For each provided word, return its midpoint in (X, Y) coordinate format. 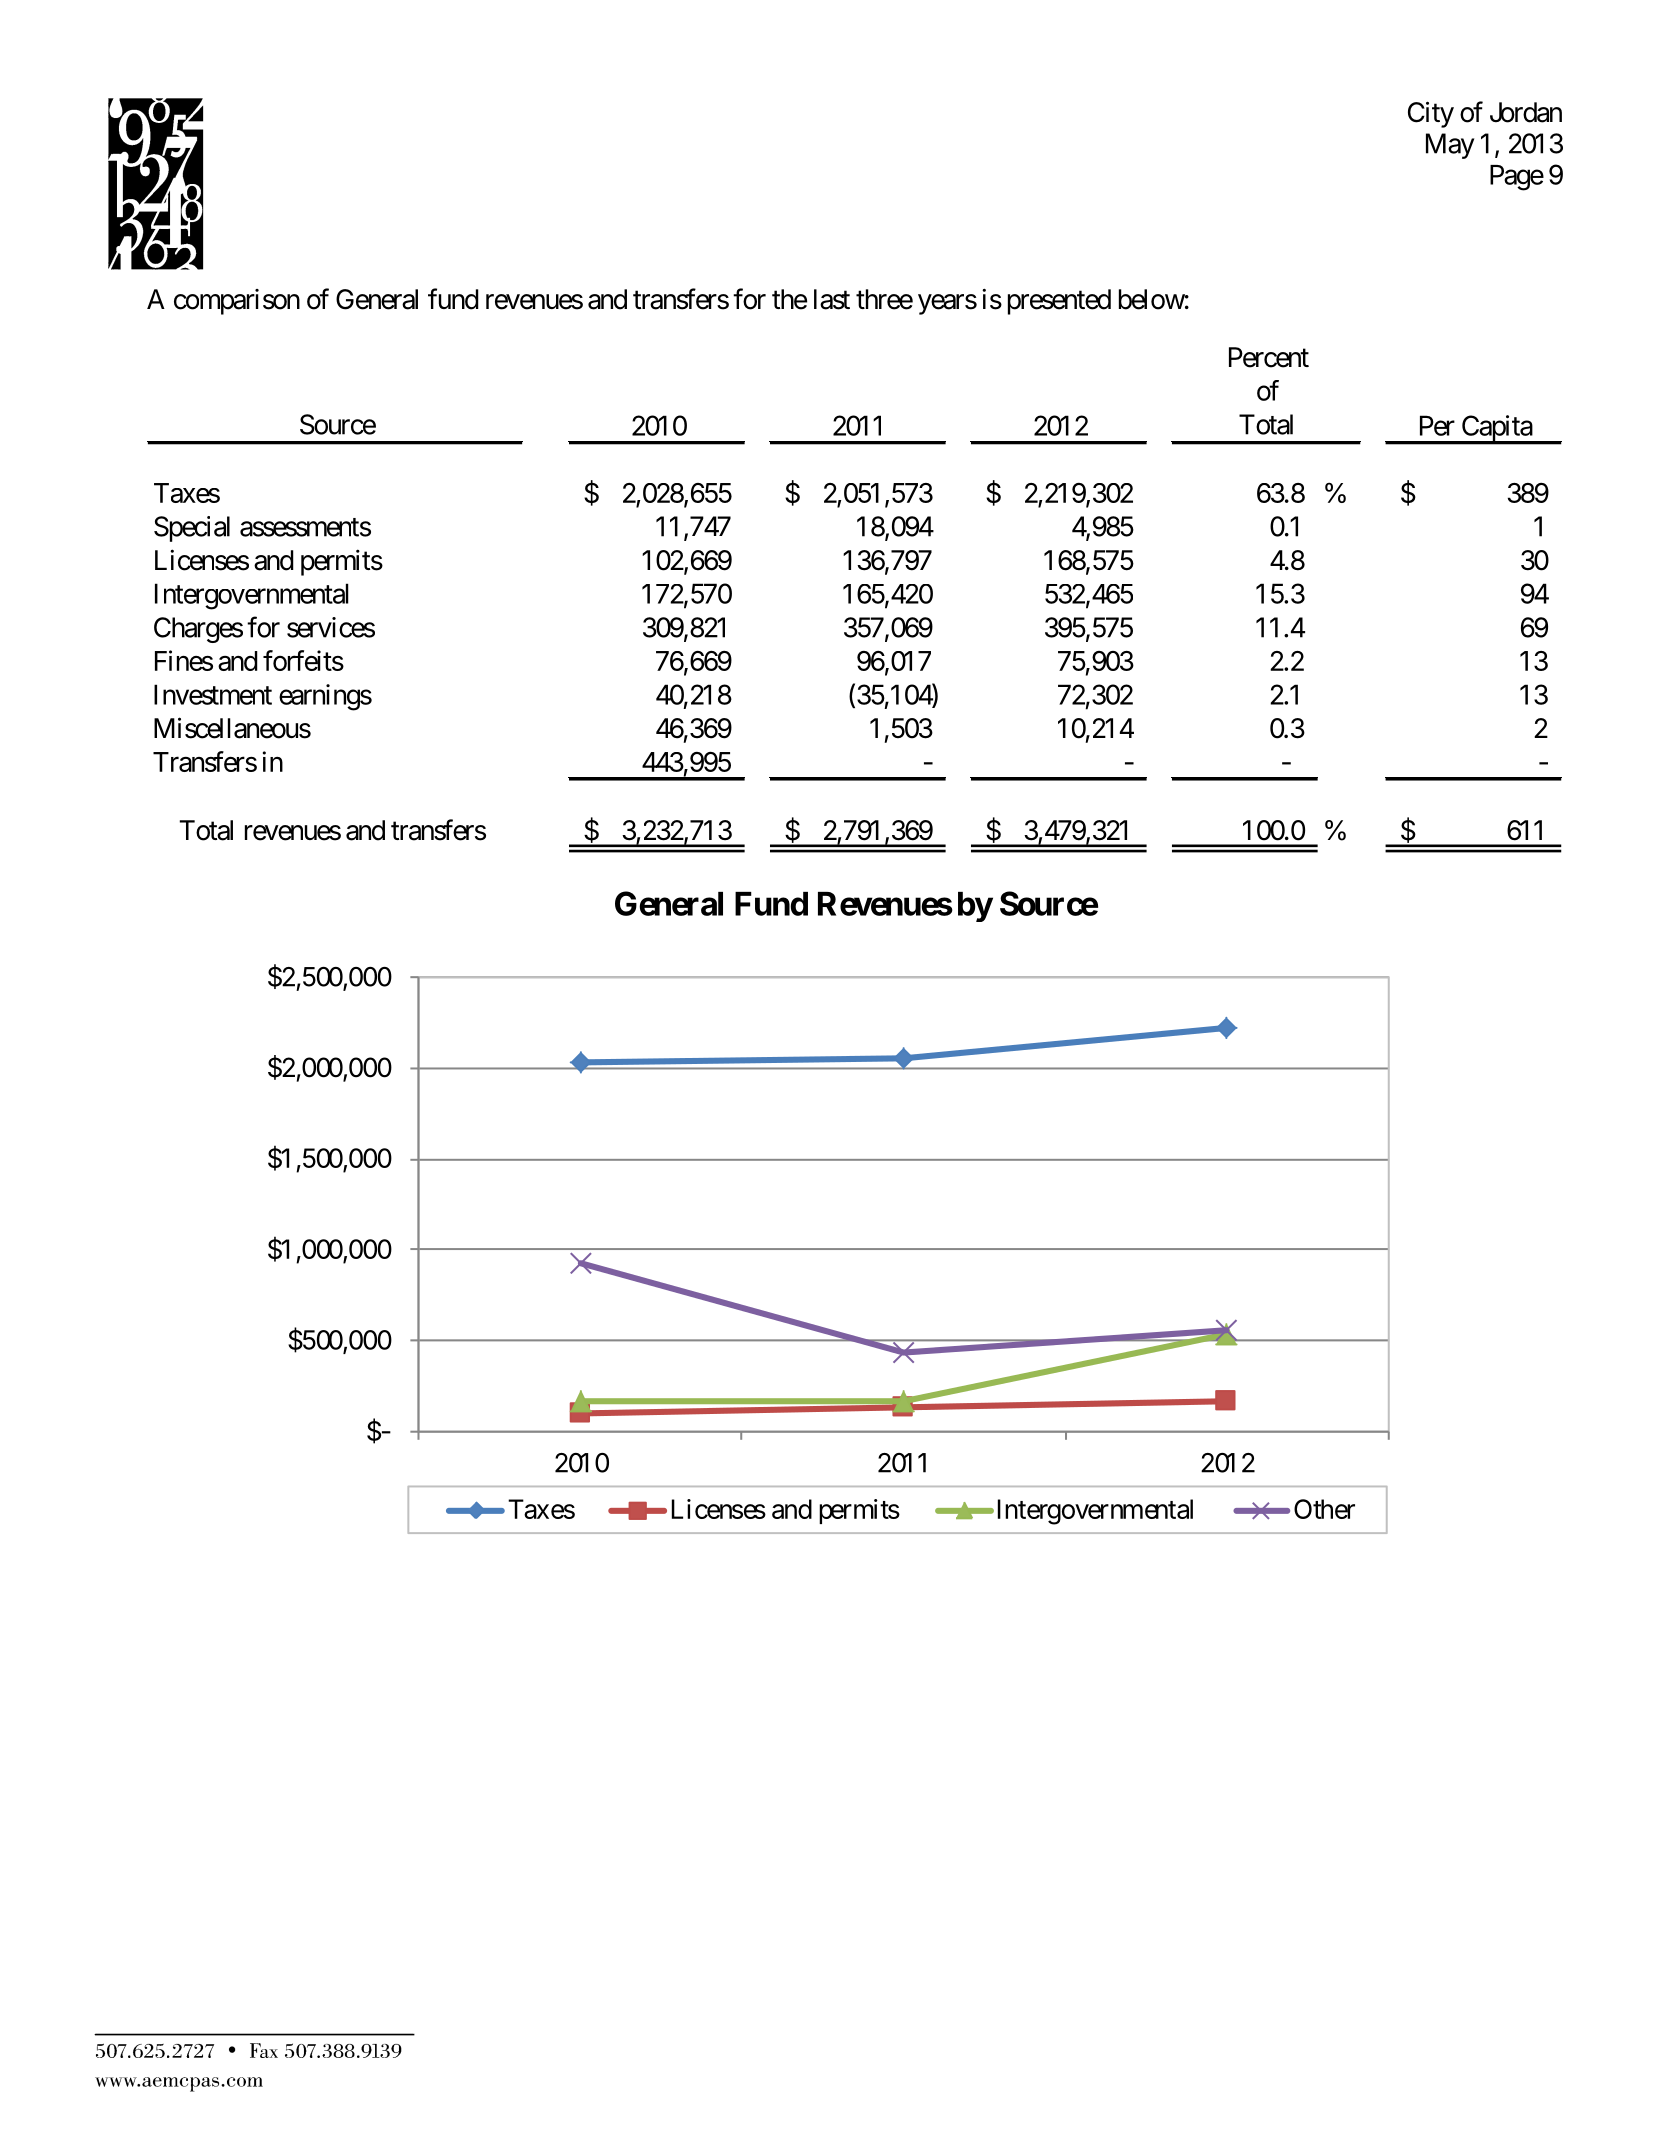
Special (192, 529)
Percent (1269, 357)
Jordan (1526, 112)
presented (1059, 302)
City (1431, 114)
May (1450, 146)
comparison (237, 302)
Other (1324, 1509)
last (832, 299)
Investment (213, 694)
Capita (1496, 429)
